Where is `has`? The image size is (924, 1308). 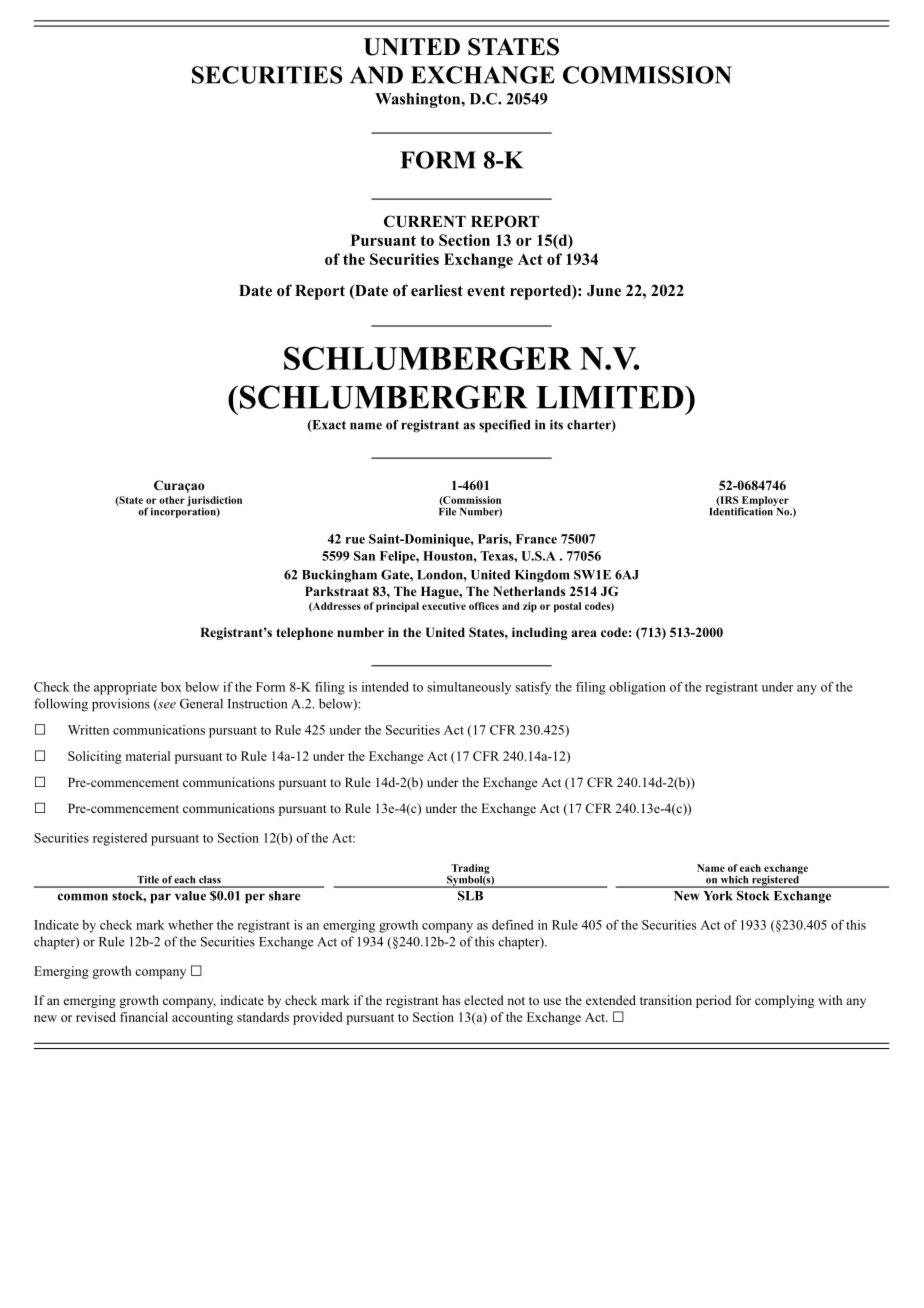 has is located at coordinates (451, 1000).
